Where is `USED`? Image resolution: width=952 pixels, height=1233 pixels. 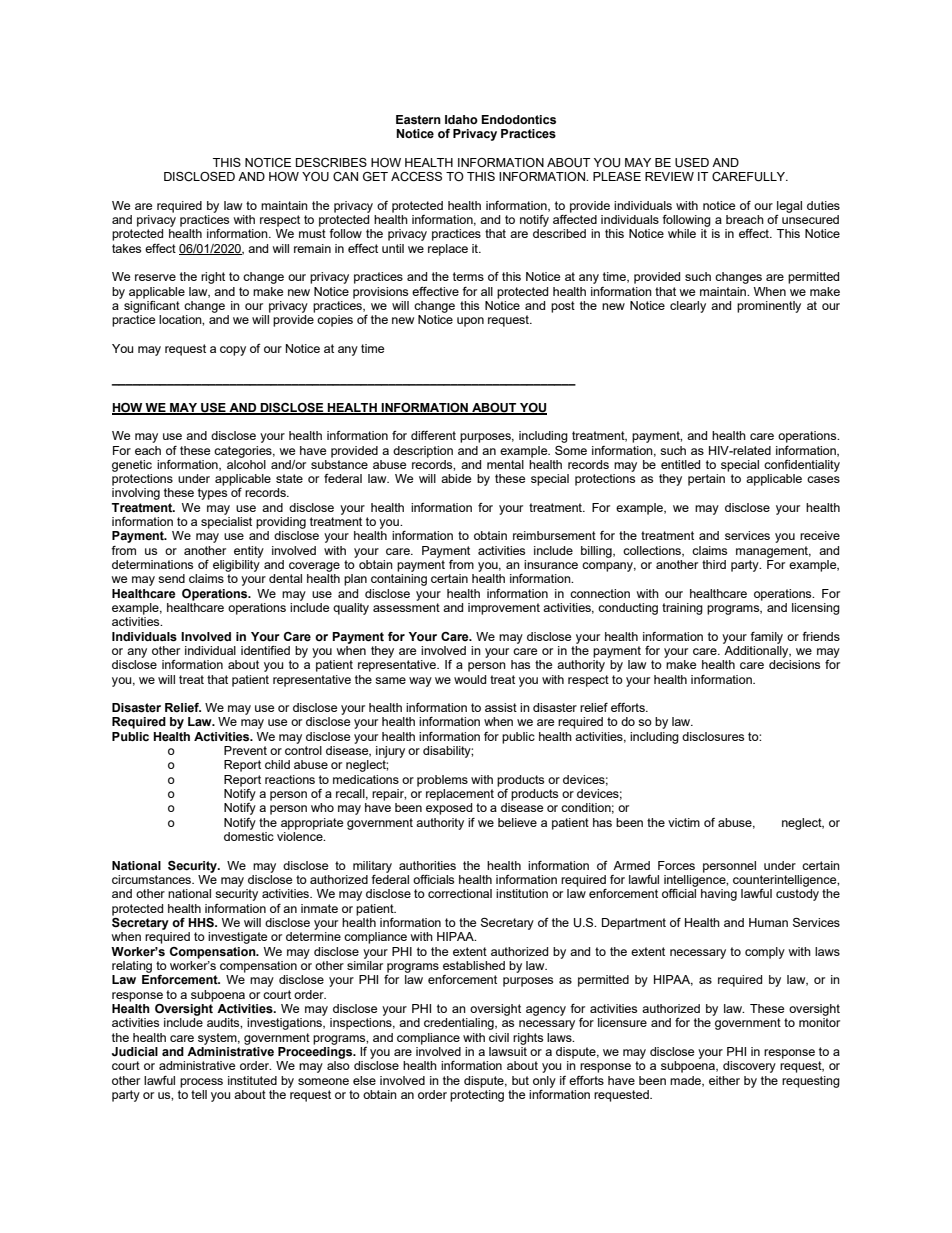 USED is located at coordinates (692, 163).
